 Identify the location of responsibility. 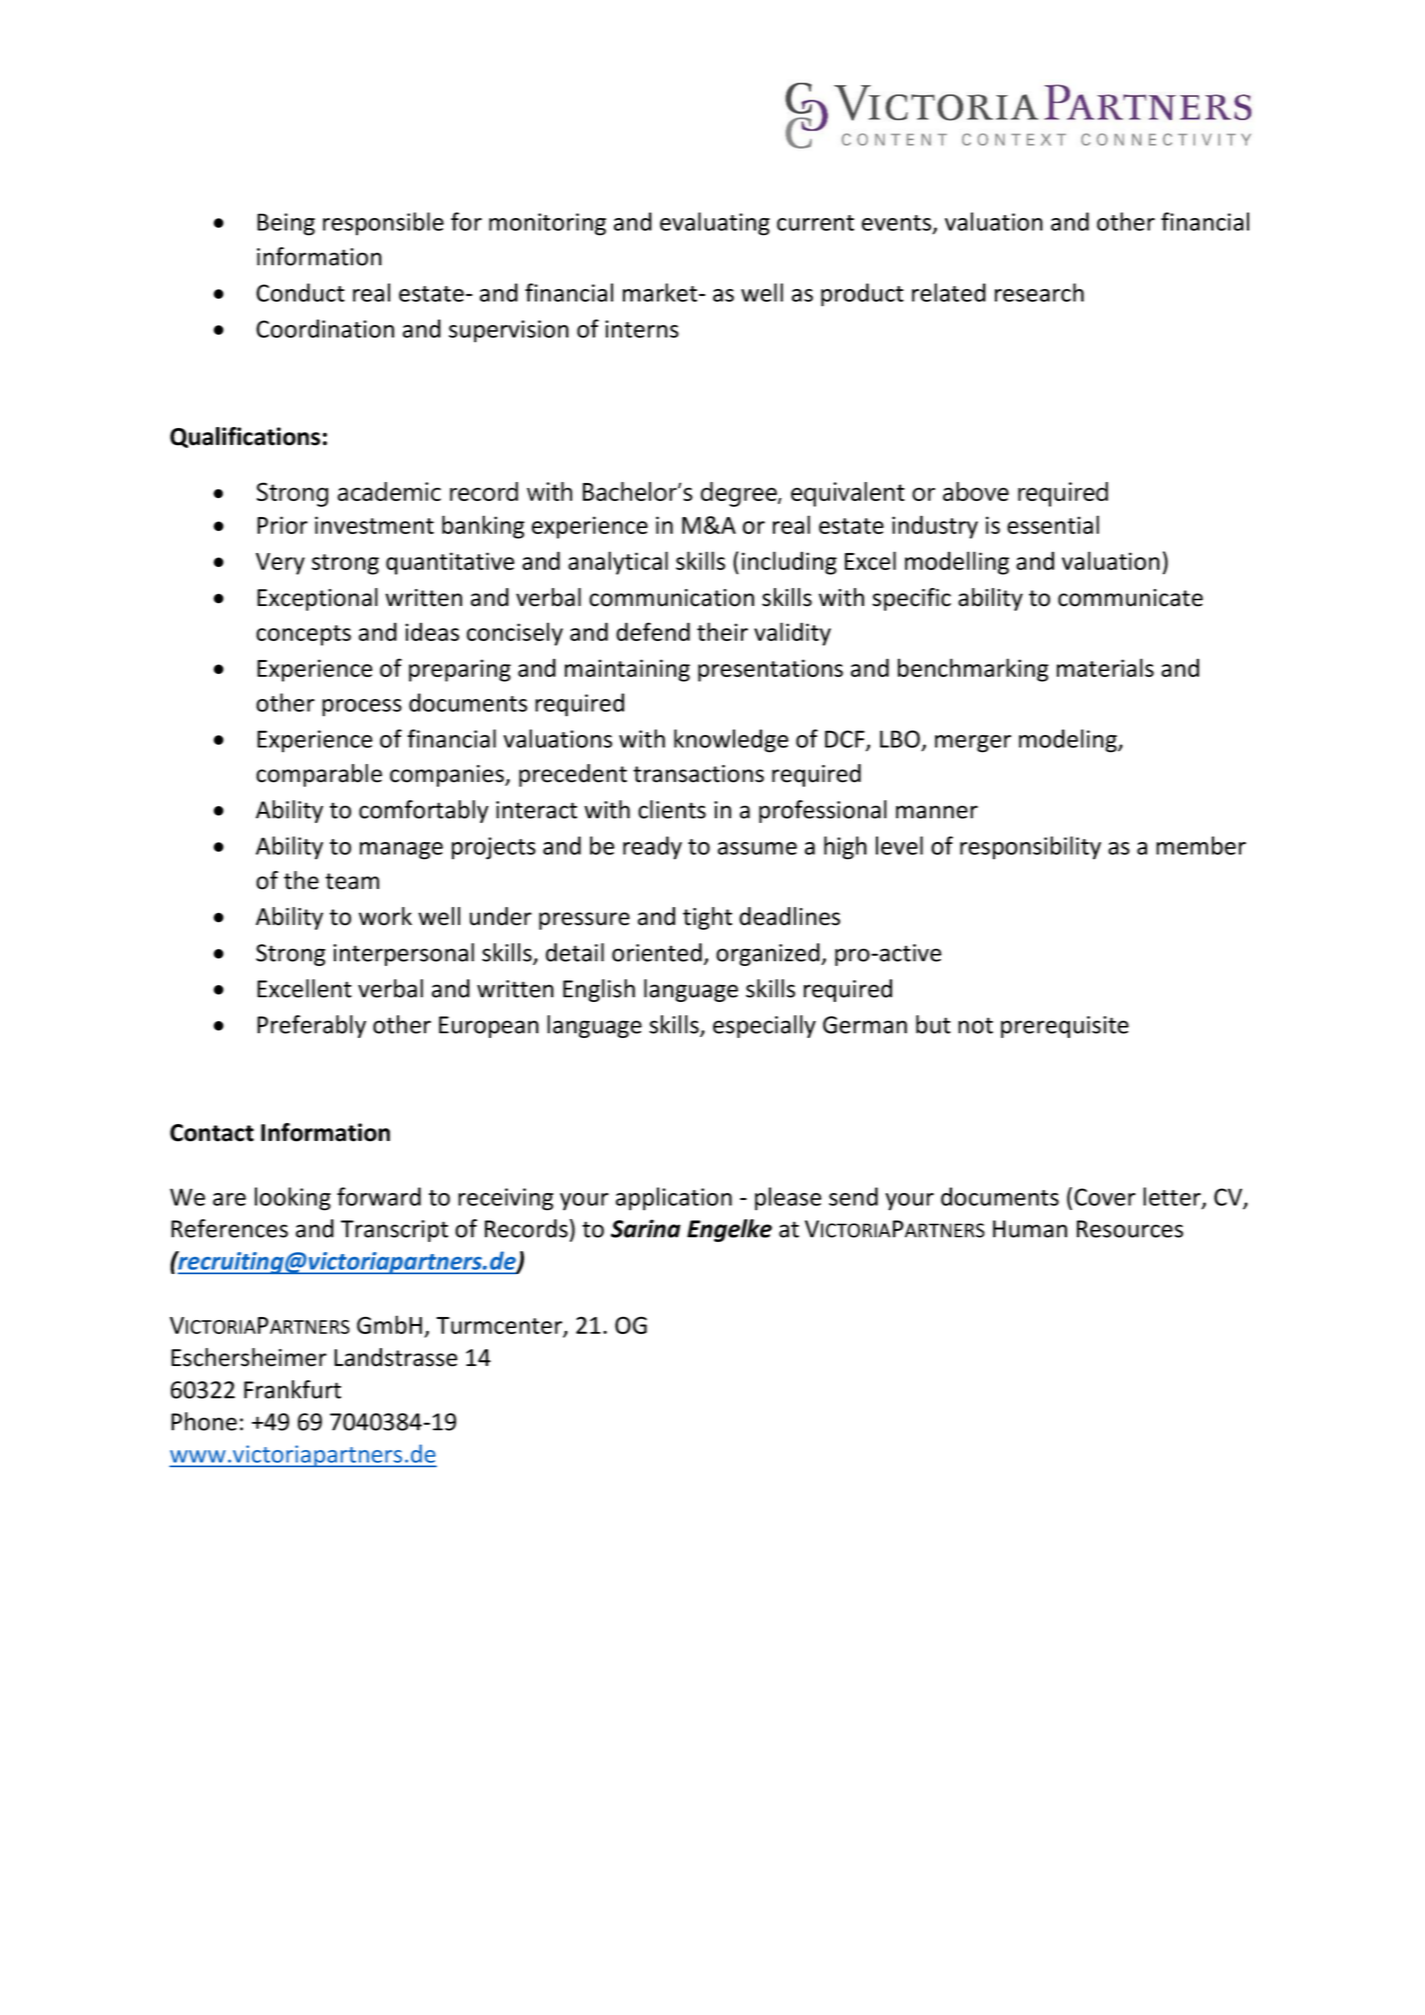
(1030, 848).
